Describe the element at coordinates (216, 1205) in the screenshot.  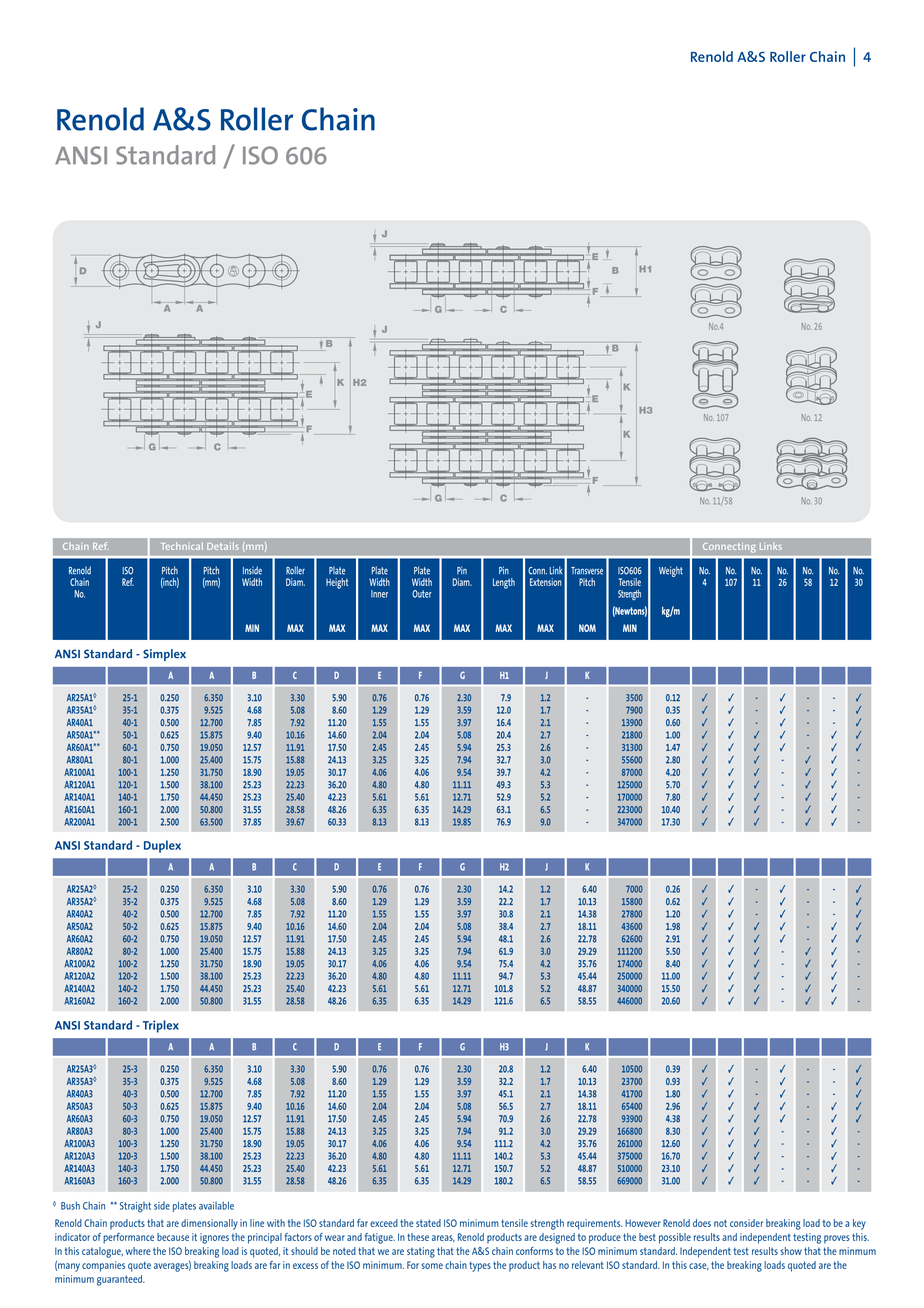
I see `available` at that location.
